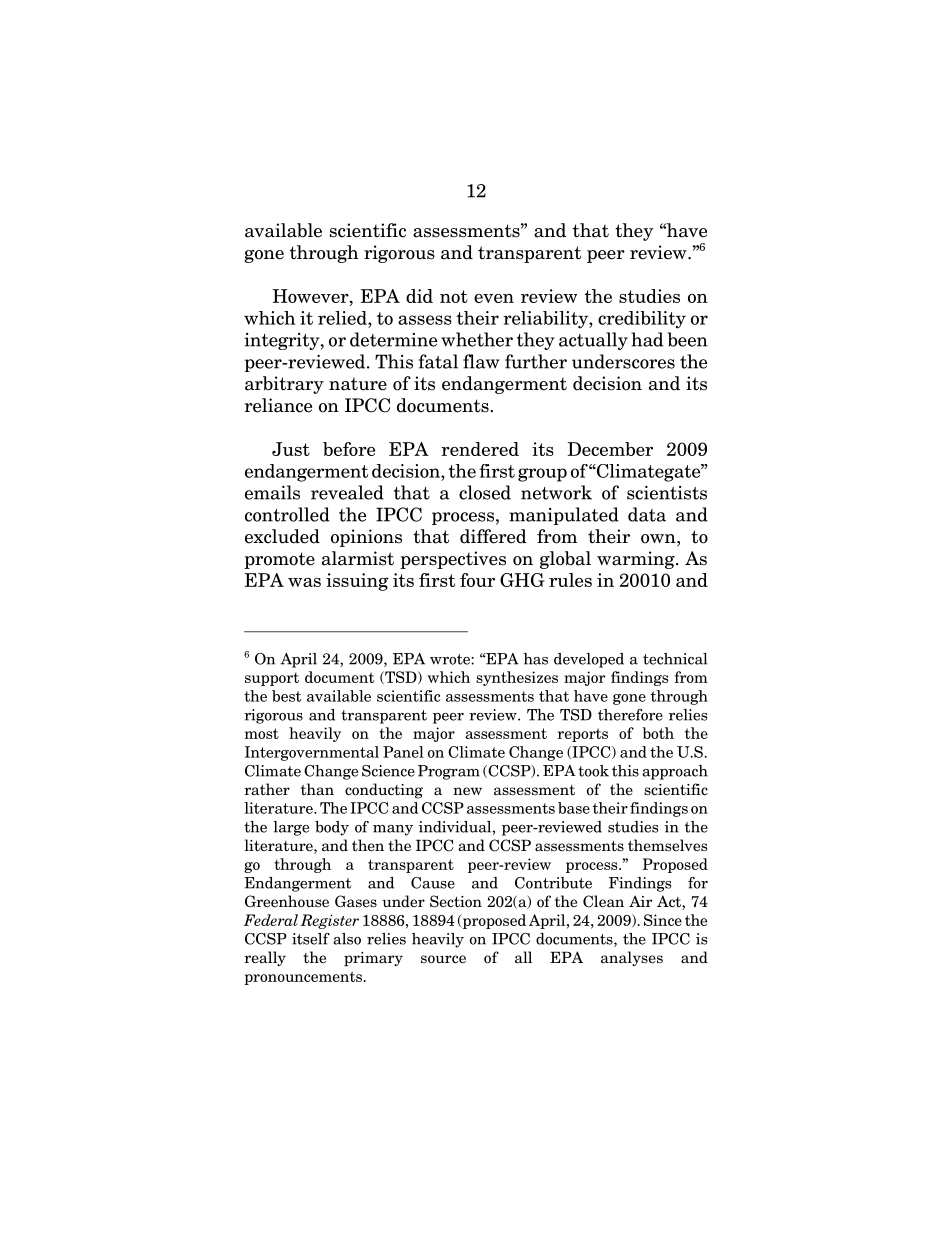 Image resolution: width=952 pixels, height=1233 pixels. What do you see at coordinates (477, 339) in the screenshot?
I see `whether` at bounding box center [477, 339].
